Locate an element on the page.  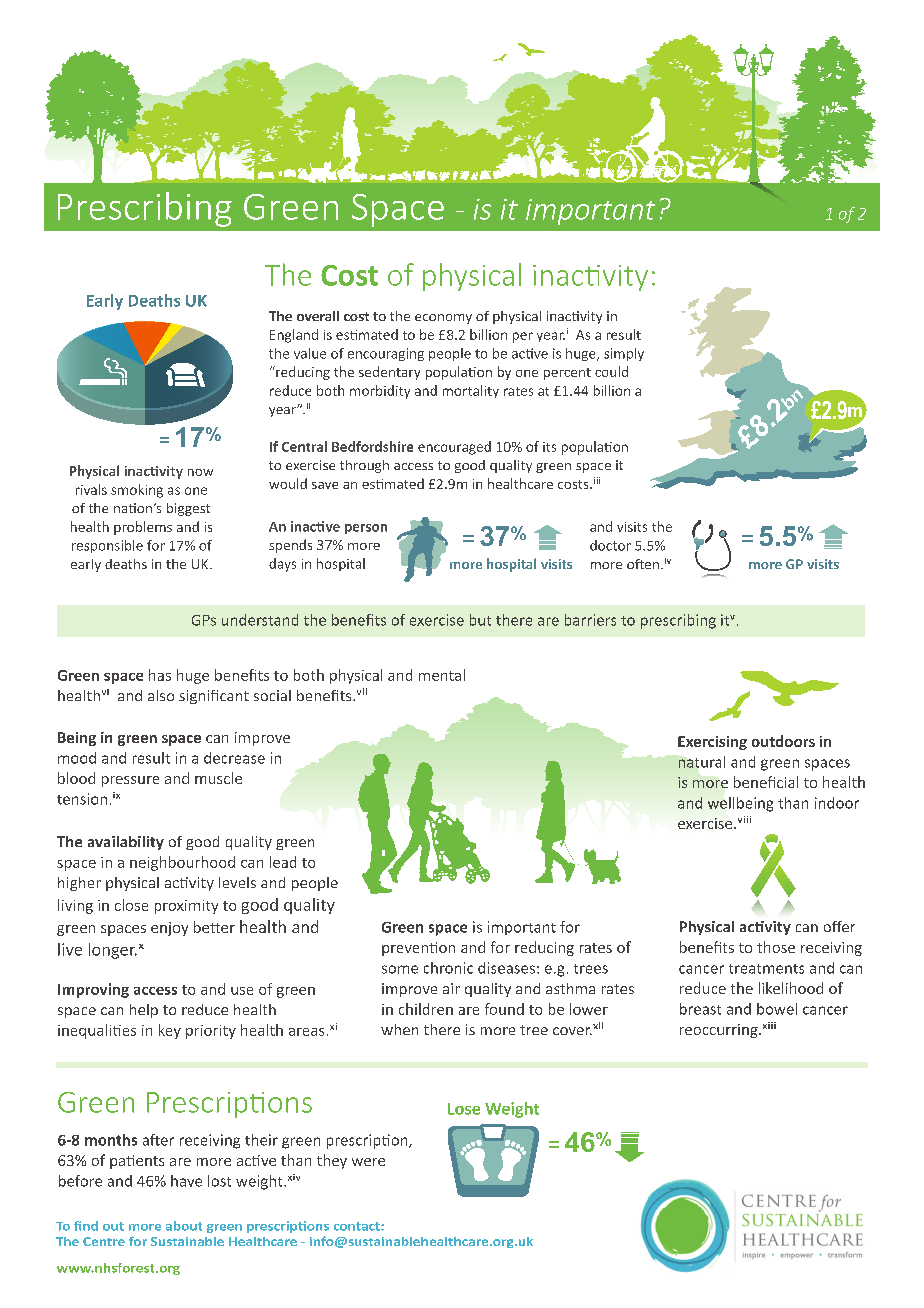
itv is located at coordinates (728, 620).
